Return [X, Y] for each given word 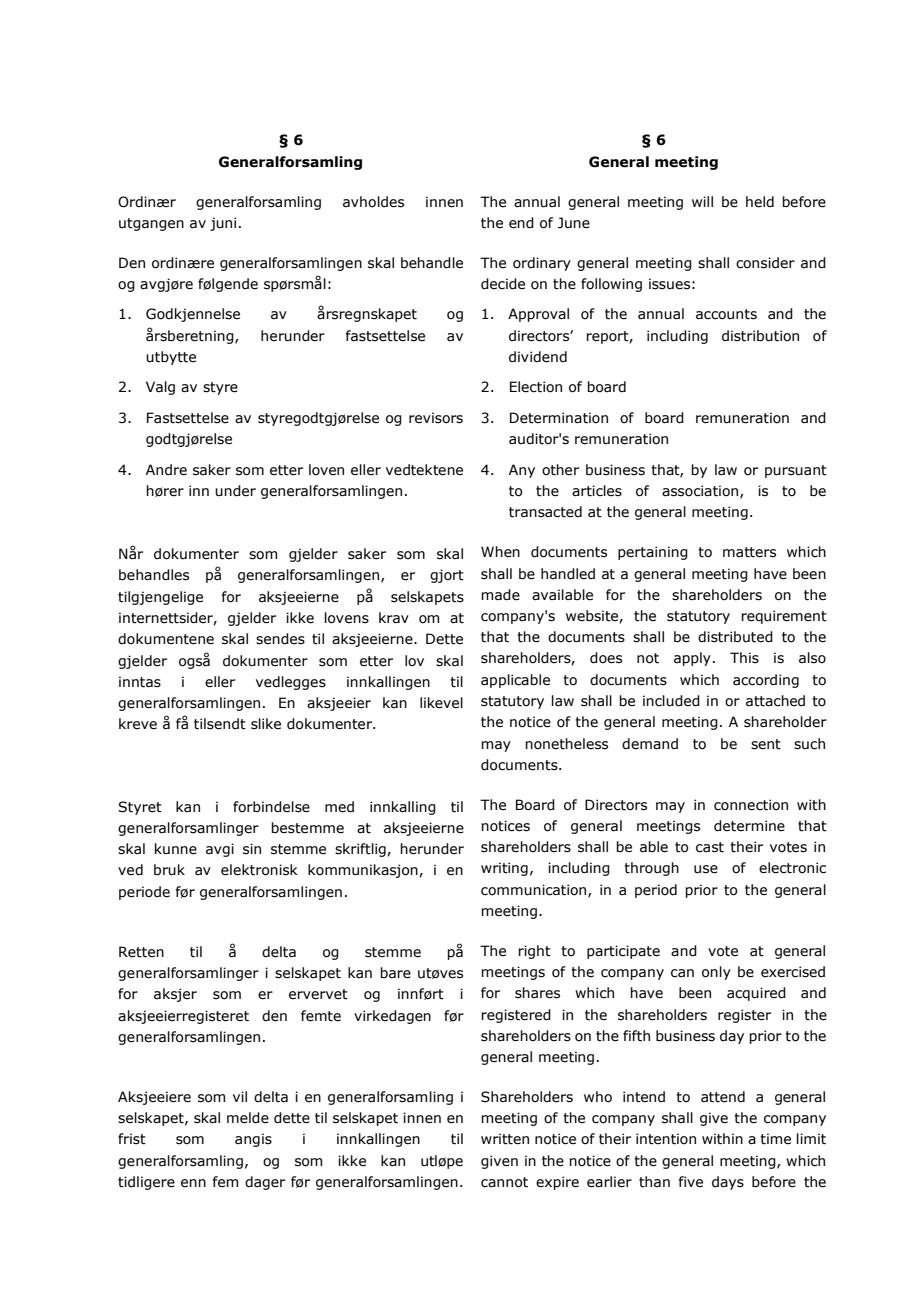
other [560, 470]
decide [503, 284]
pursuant [796, 471]
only [716, 973]
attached [775, 701]
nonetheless [566, 744]
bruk [169, 870]
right [534, 952]
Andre [166, 470]
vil [240, 1096]
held [760, 202]
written [505, 1139]
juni [223, 224]
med [339, 807]
